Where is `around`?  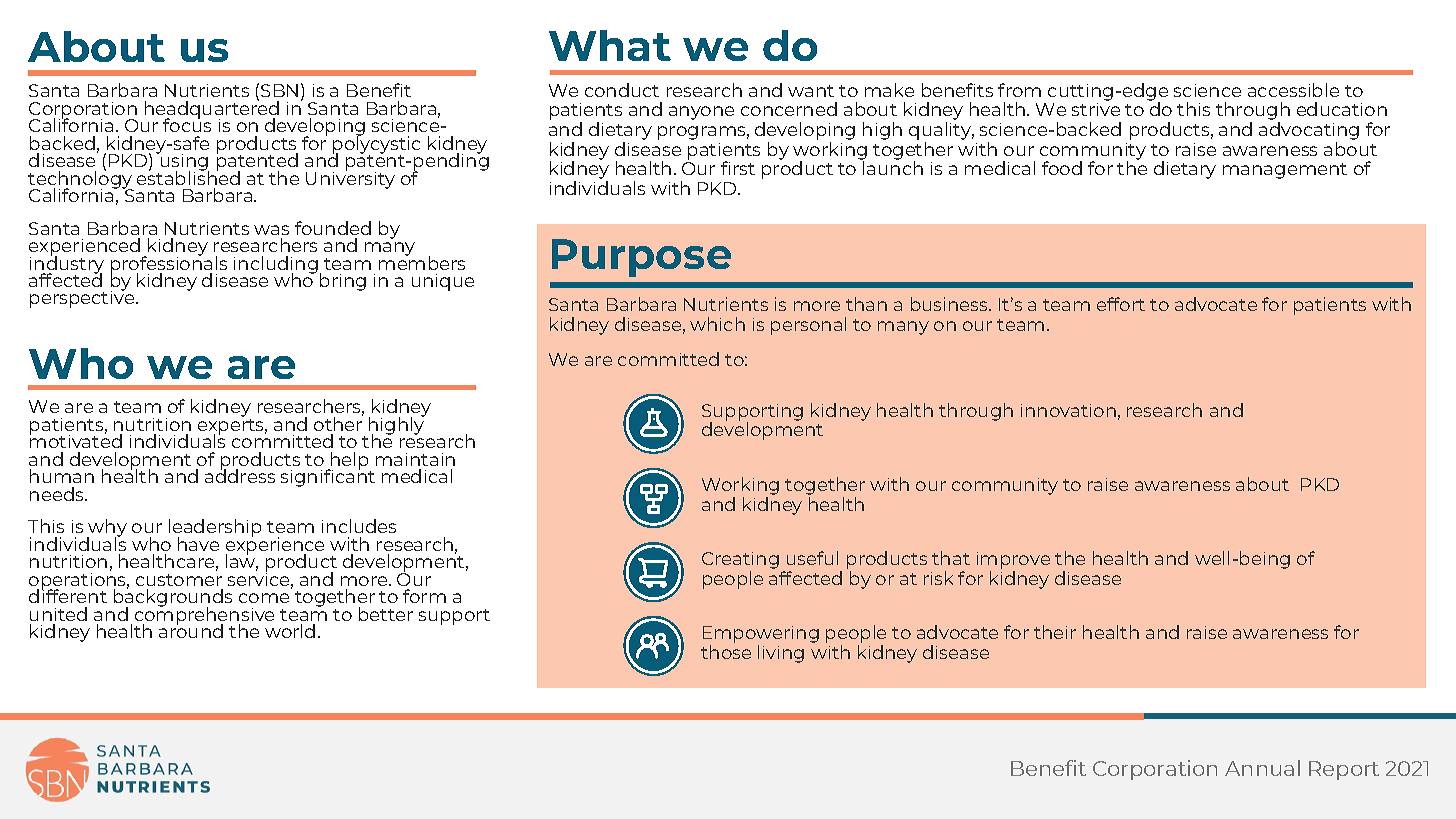 around is located at coordinates (191, 630).
